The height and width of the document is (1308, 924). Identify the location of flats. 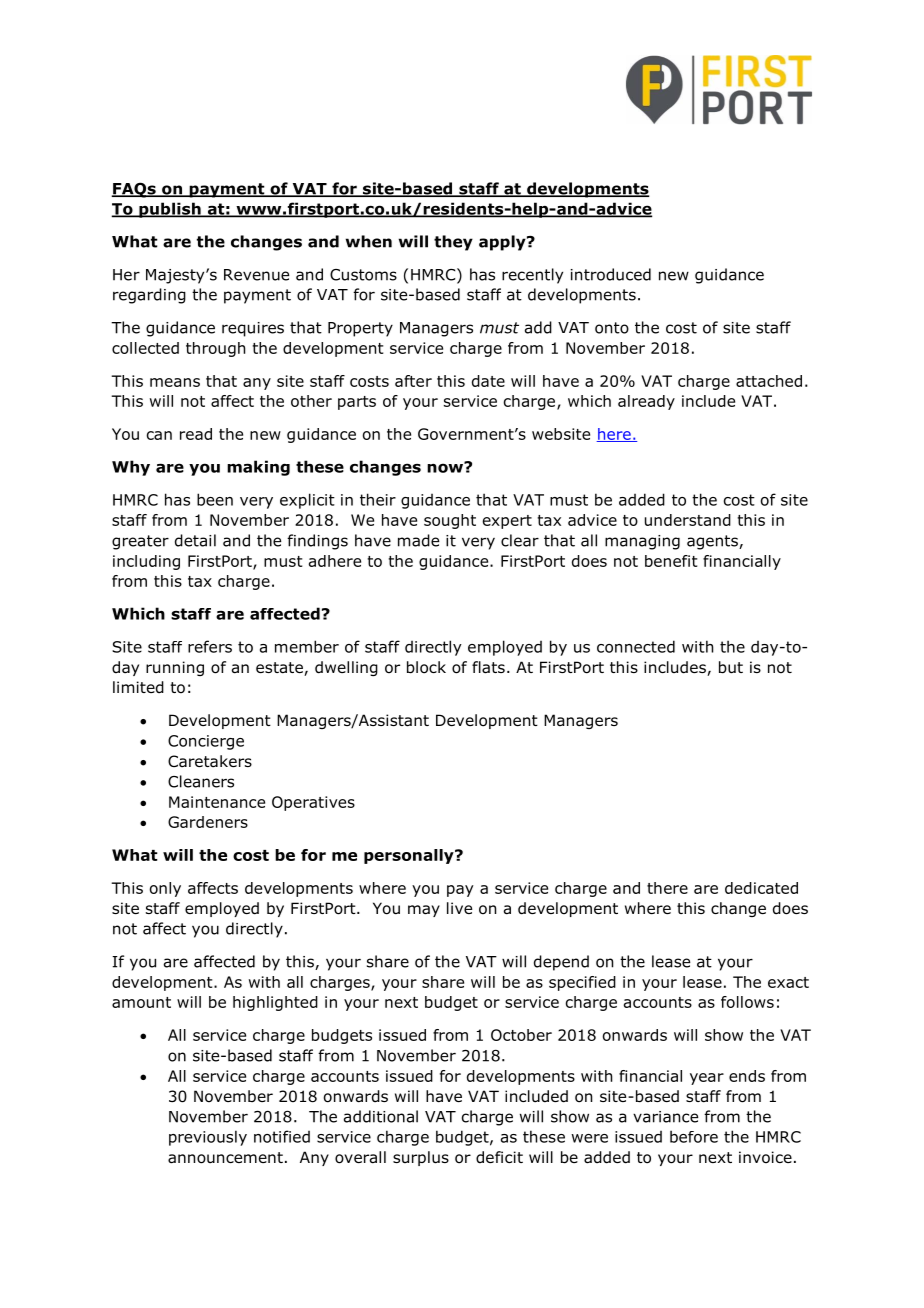
(488, 667).
